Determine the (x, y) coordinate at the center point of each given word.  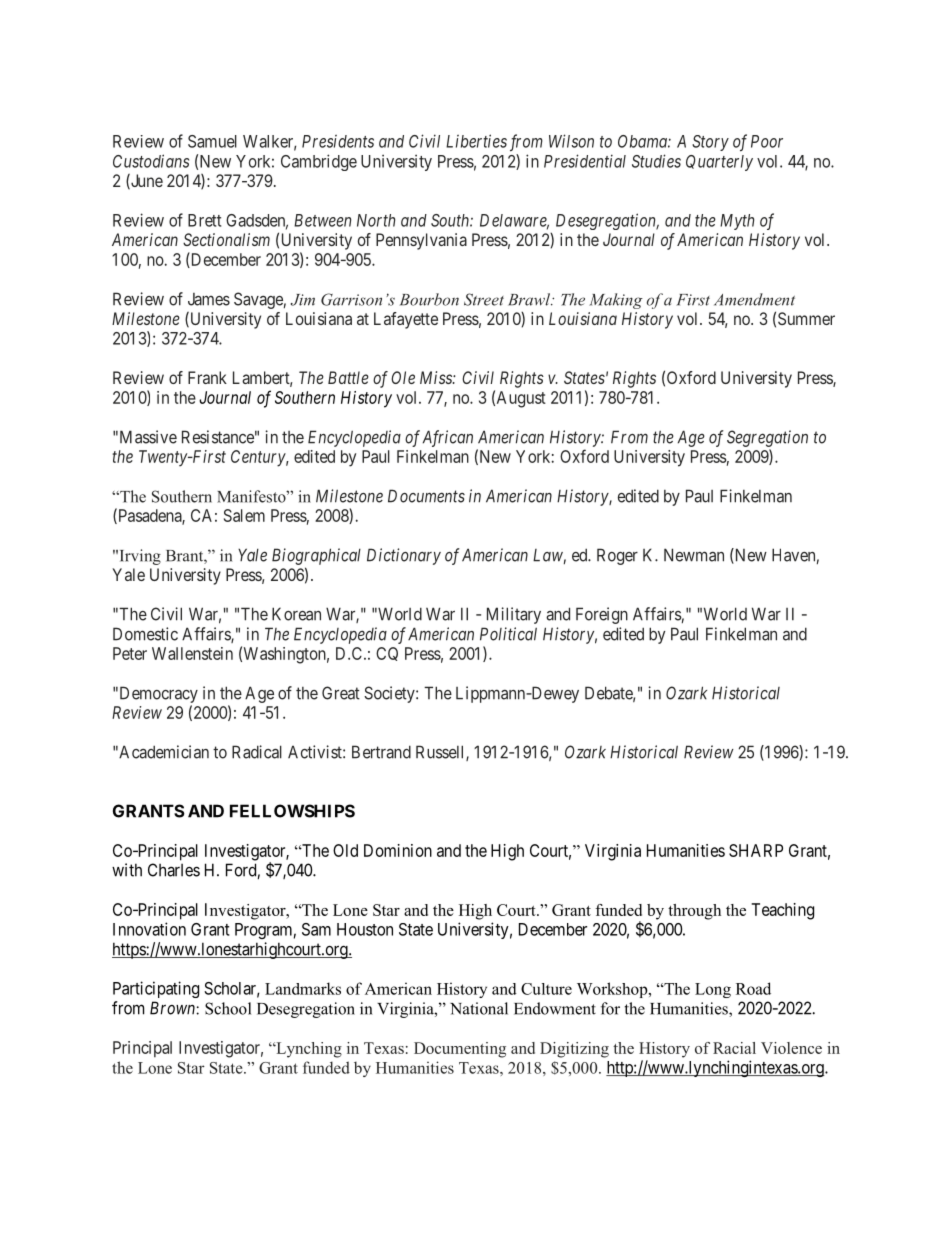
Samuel (212, 141)
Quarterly (719, 163)
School (228, 1008)
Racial (734, 1048)
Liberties (476, 141)
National (479, 1008)
